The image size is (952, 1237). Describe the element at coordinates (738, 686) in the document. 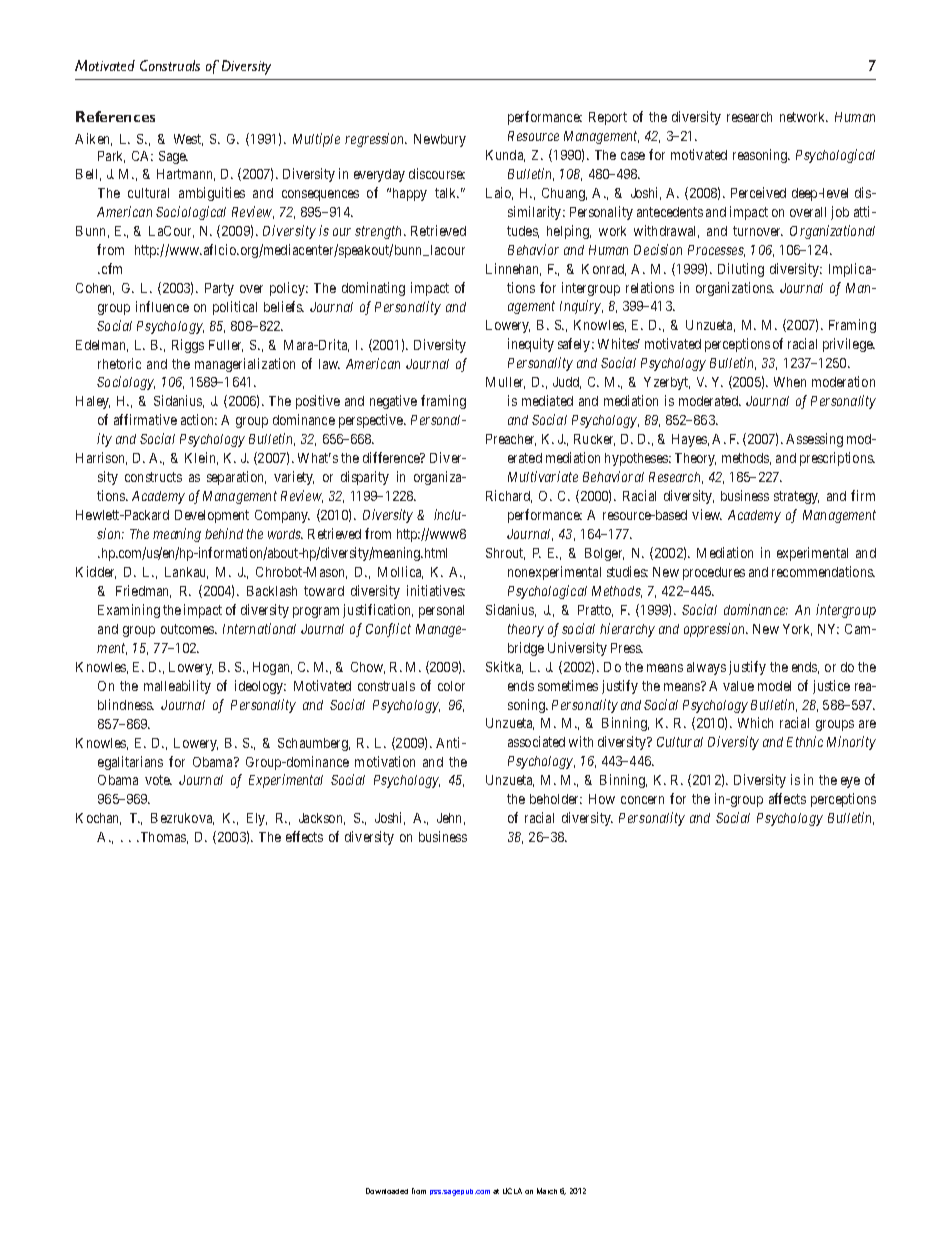

I see `value` at that location.
